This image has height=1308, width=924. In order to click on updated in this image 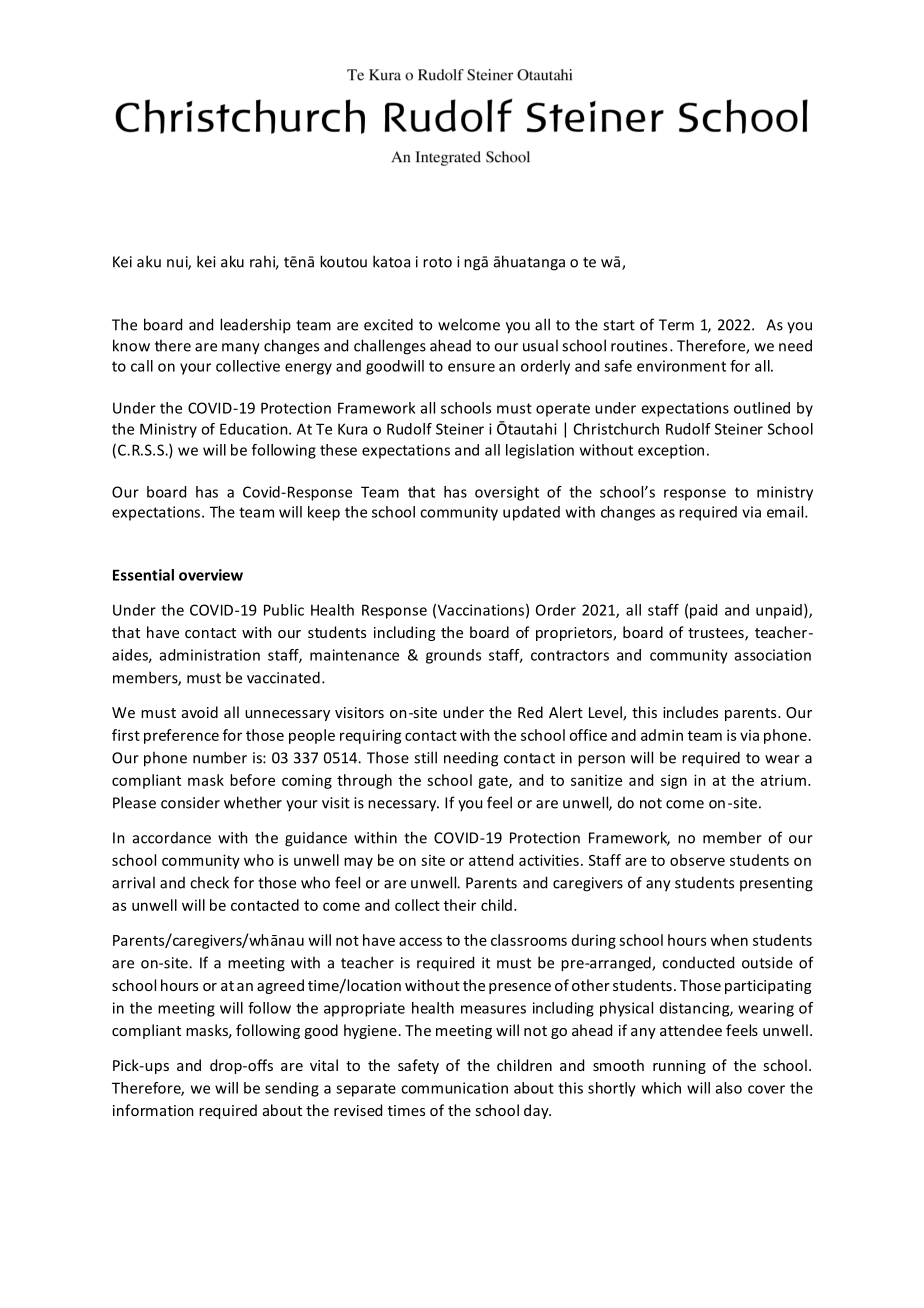, I will do `click(531, 513)`.
